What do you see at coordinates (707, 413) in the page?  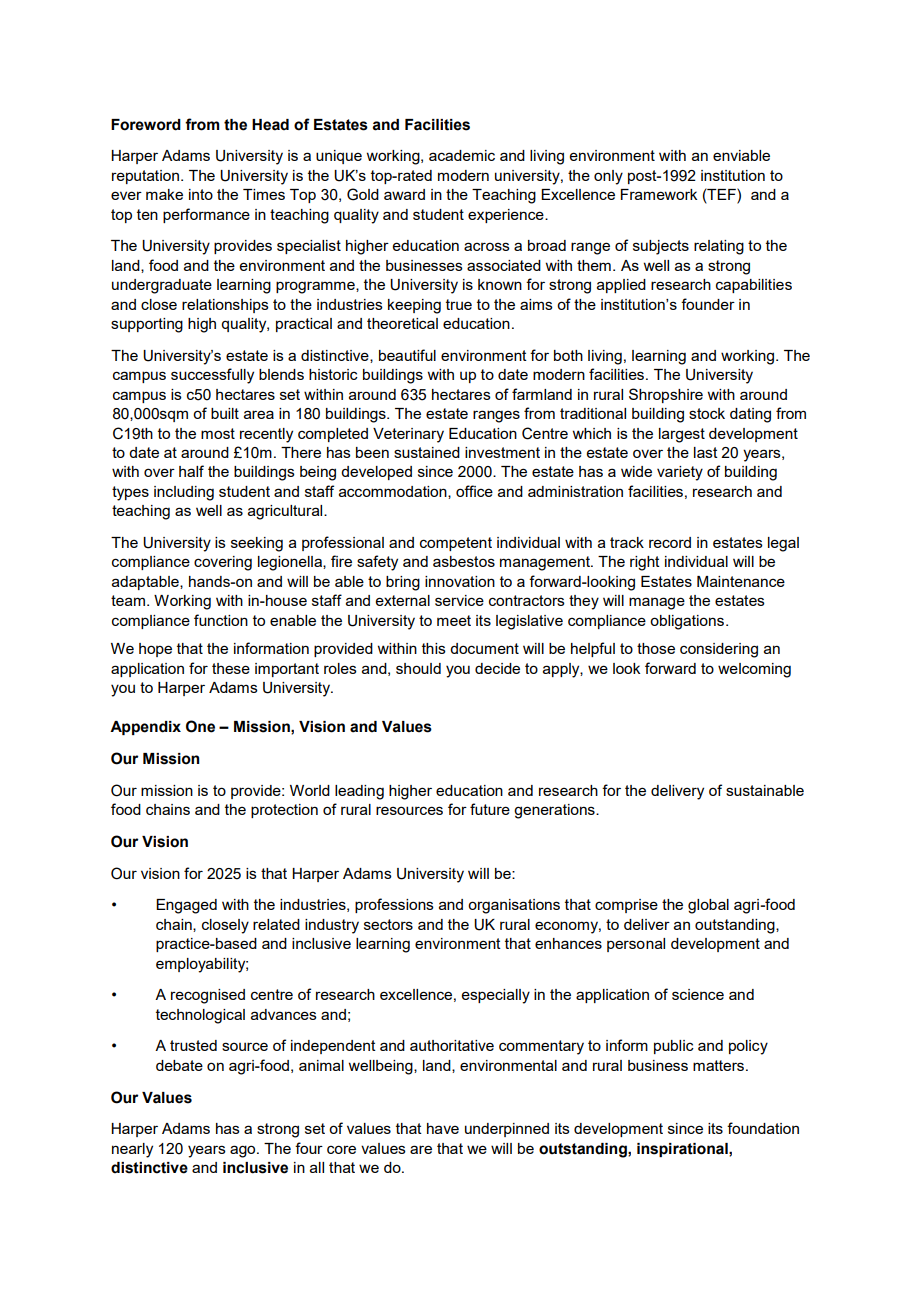 I see `stock` at bounding box center [707, 413].
